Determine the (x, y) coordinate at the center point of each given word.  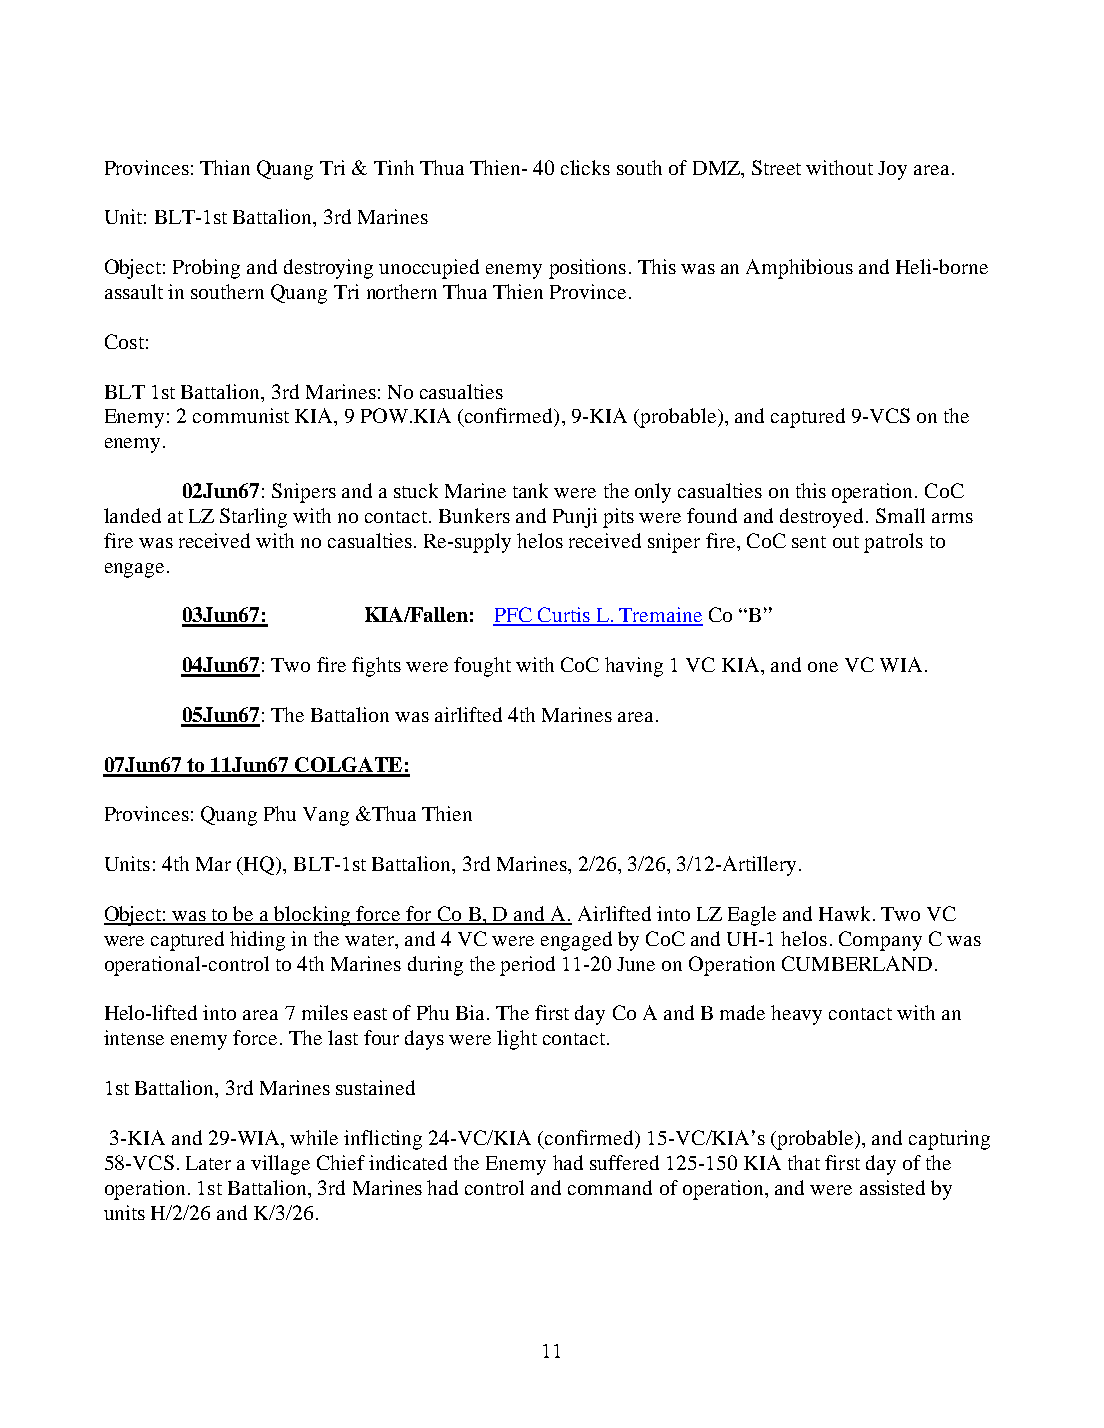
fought (482, 667)
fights (376, 667)
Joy (892, 170)
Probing (206, 269)
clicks (585, 167)
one (823, 667)
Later (208, 1163)
